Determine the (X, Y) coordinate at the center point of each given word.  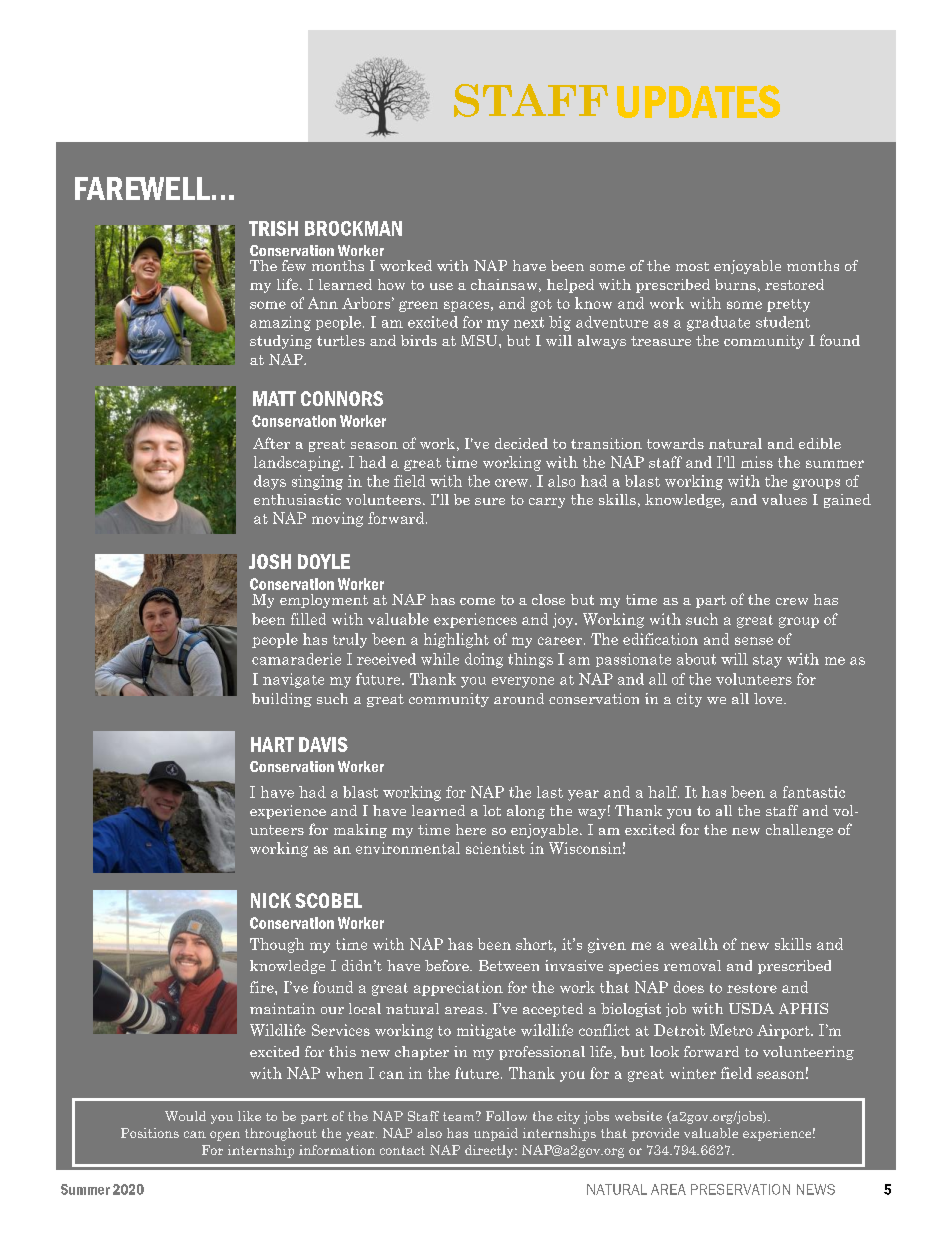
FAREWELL (142, 188)
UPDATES (698, 101)
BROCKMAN (353, 228)
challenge (799, 831)
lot (492, 810)
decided (521, 443)
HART (272, 744)
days (270, 482)
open (225, 1136)
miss (757, 462)
